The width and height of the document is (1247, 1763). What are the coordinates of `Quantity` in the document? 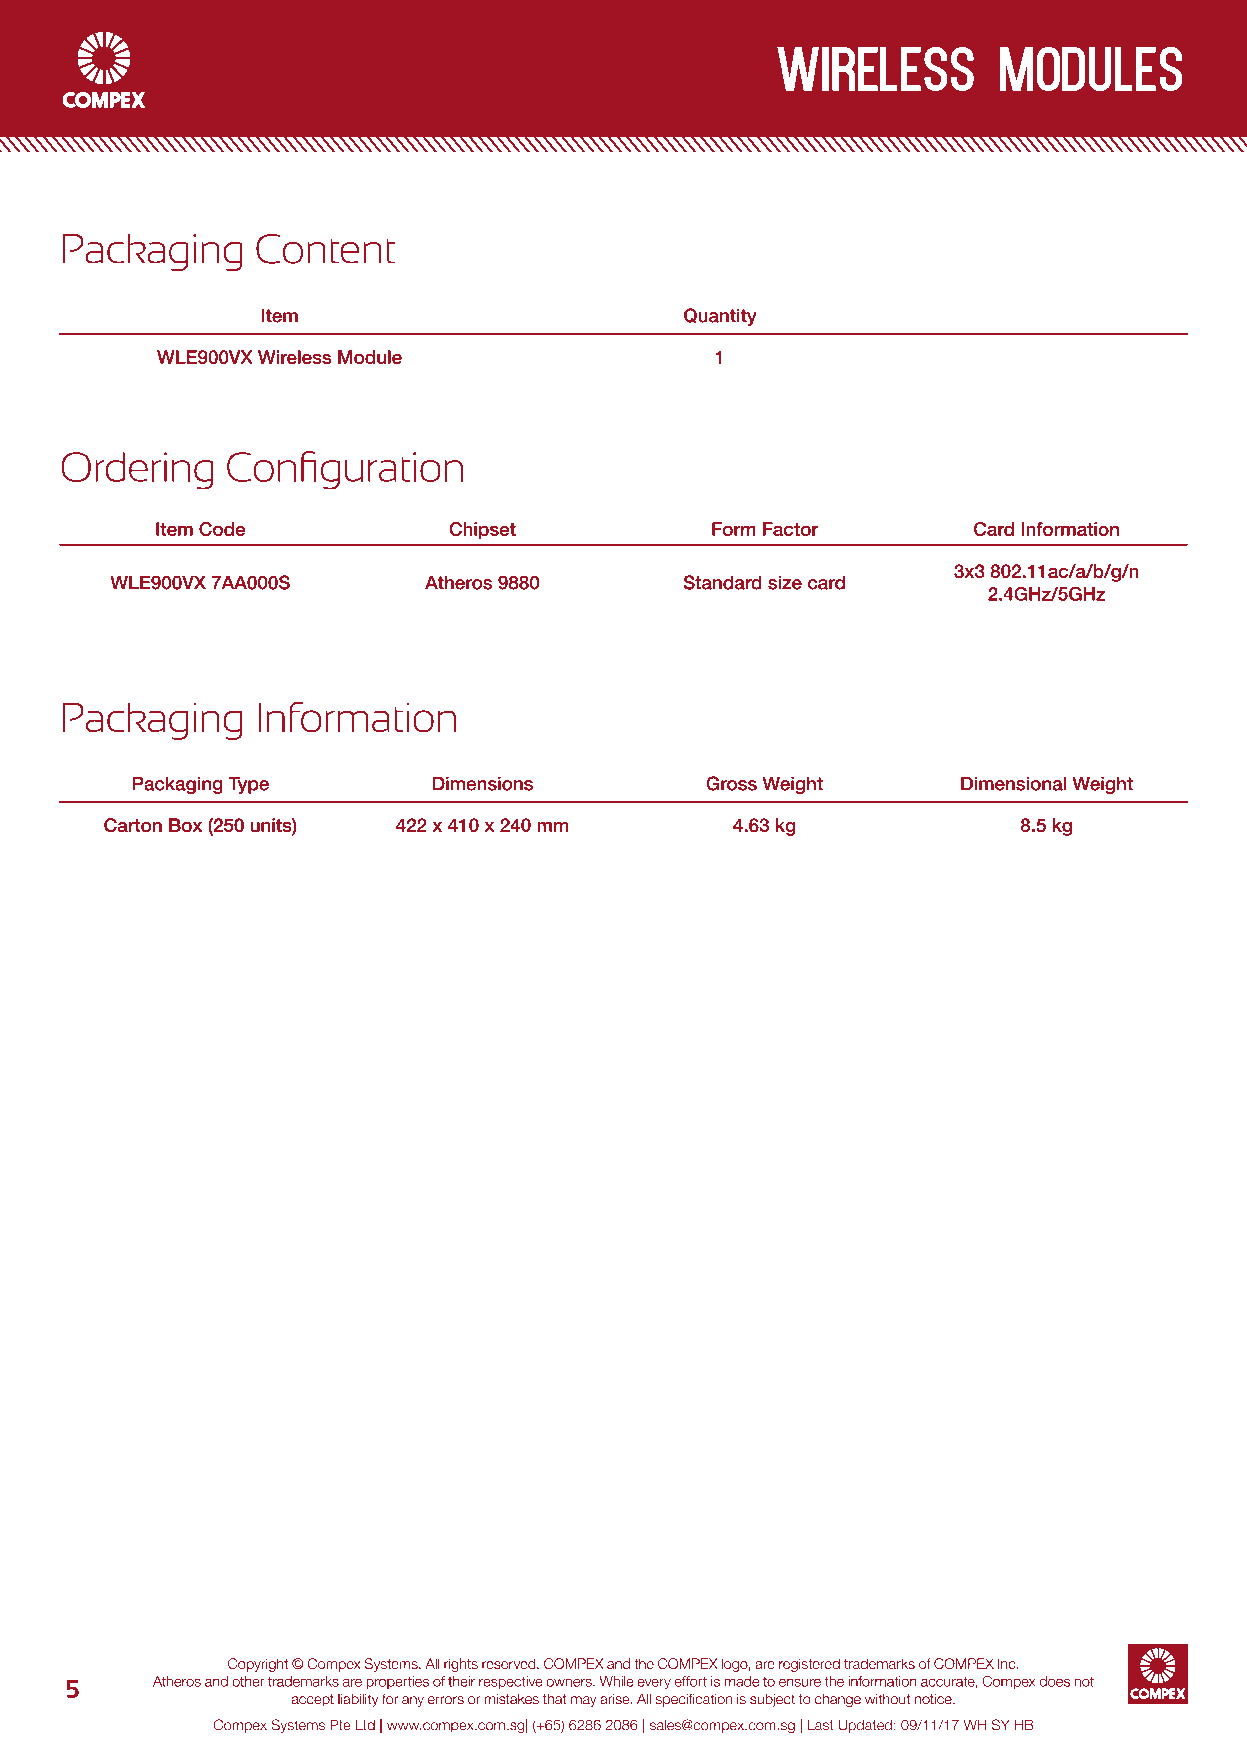 It's located at (720, 317).
